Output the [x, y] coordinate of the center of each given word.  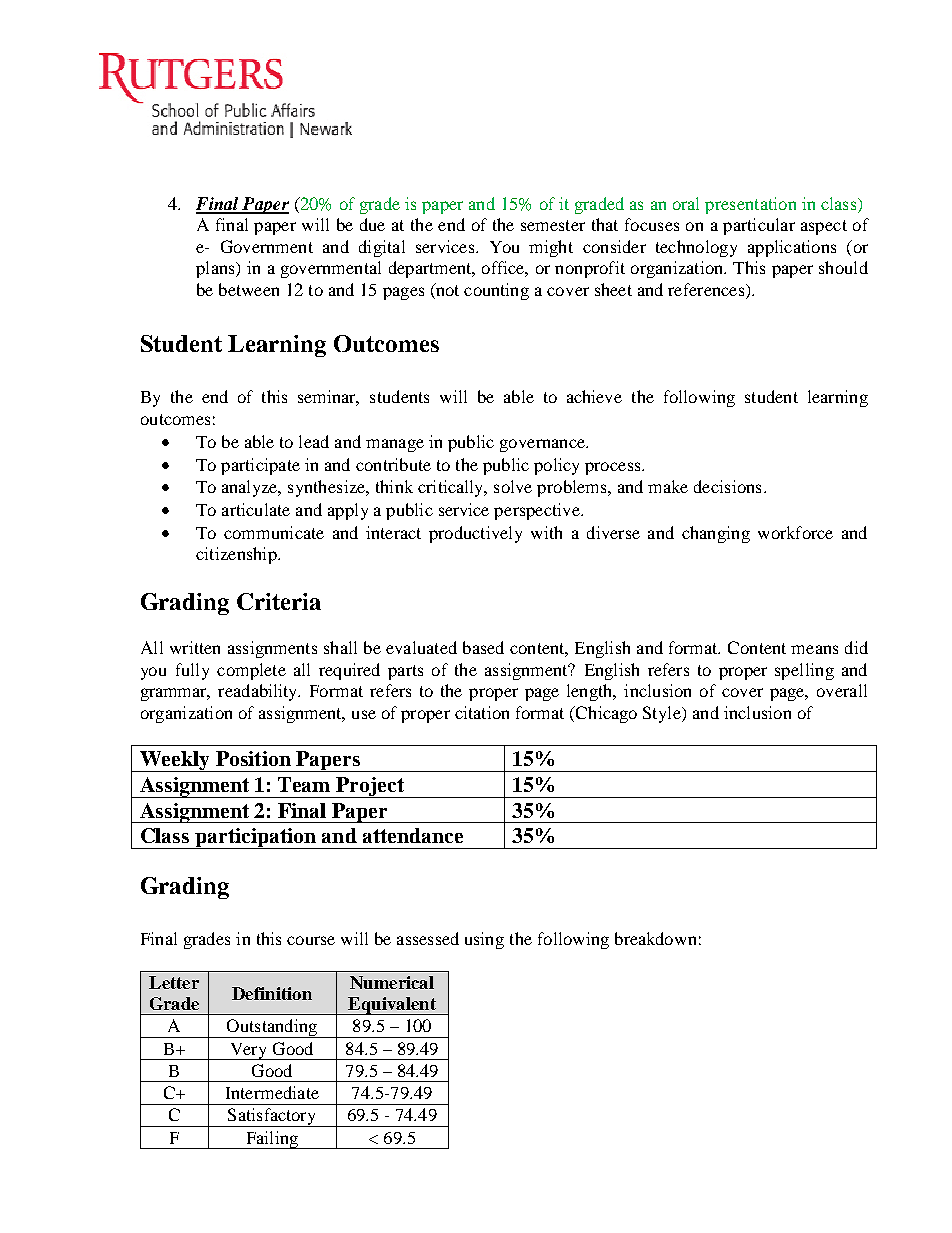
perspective [538, 511]
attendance [413, 835]
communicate [274, 532]
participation [255, 838]
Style [663, 714]
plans [216, 269]
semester [553, 225]
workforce [795, 532]
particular [759, 226]
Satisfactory [272, 1117]
